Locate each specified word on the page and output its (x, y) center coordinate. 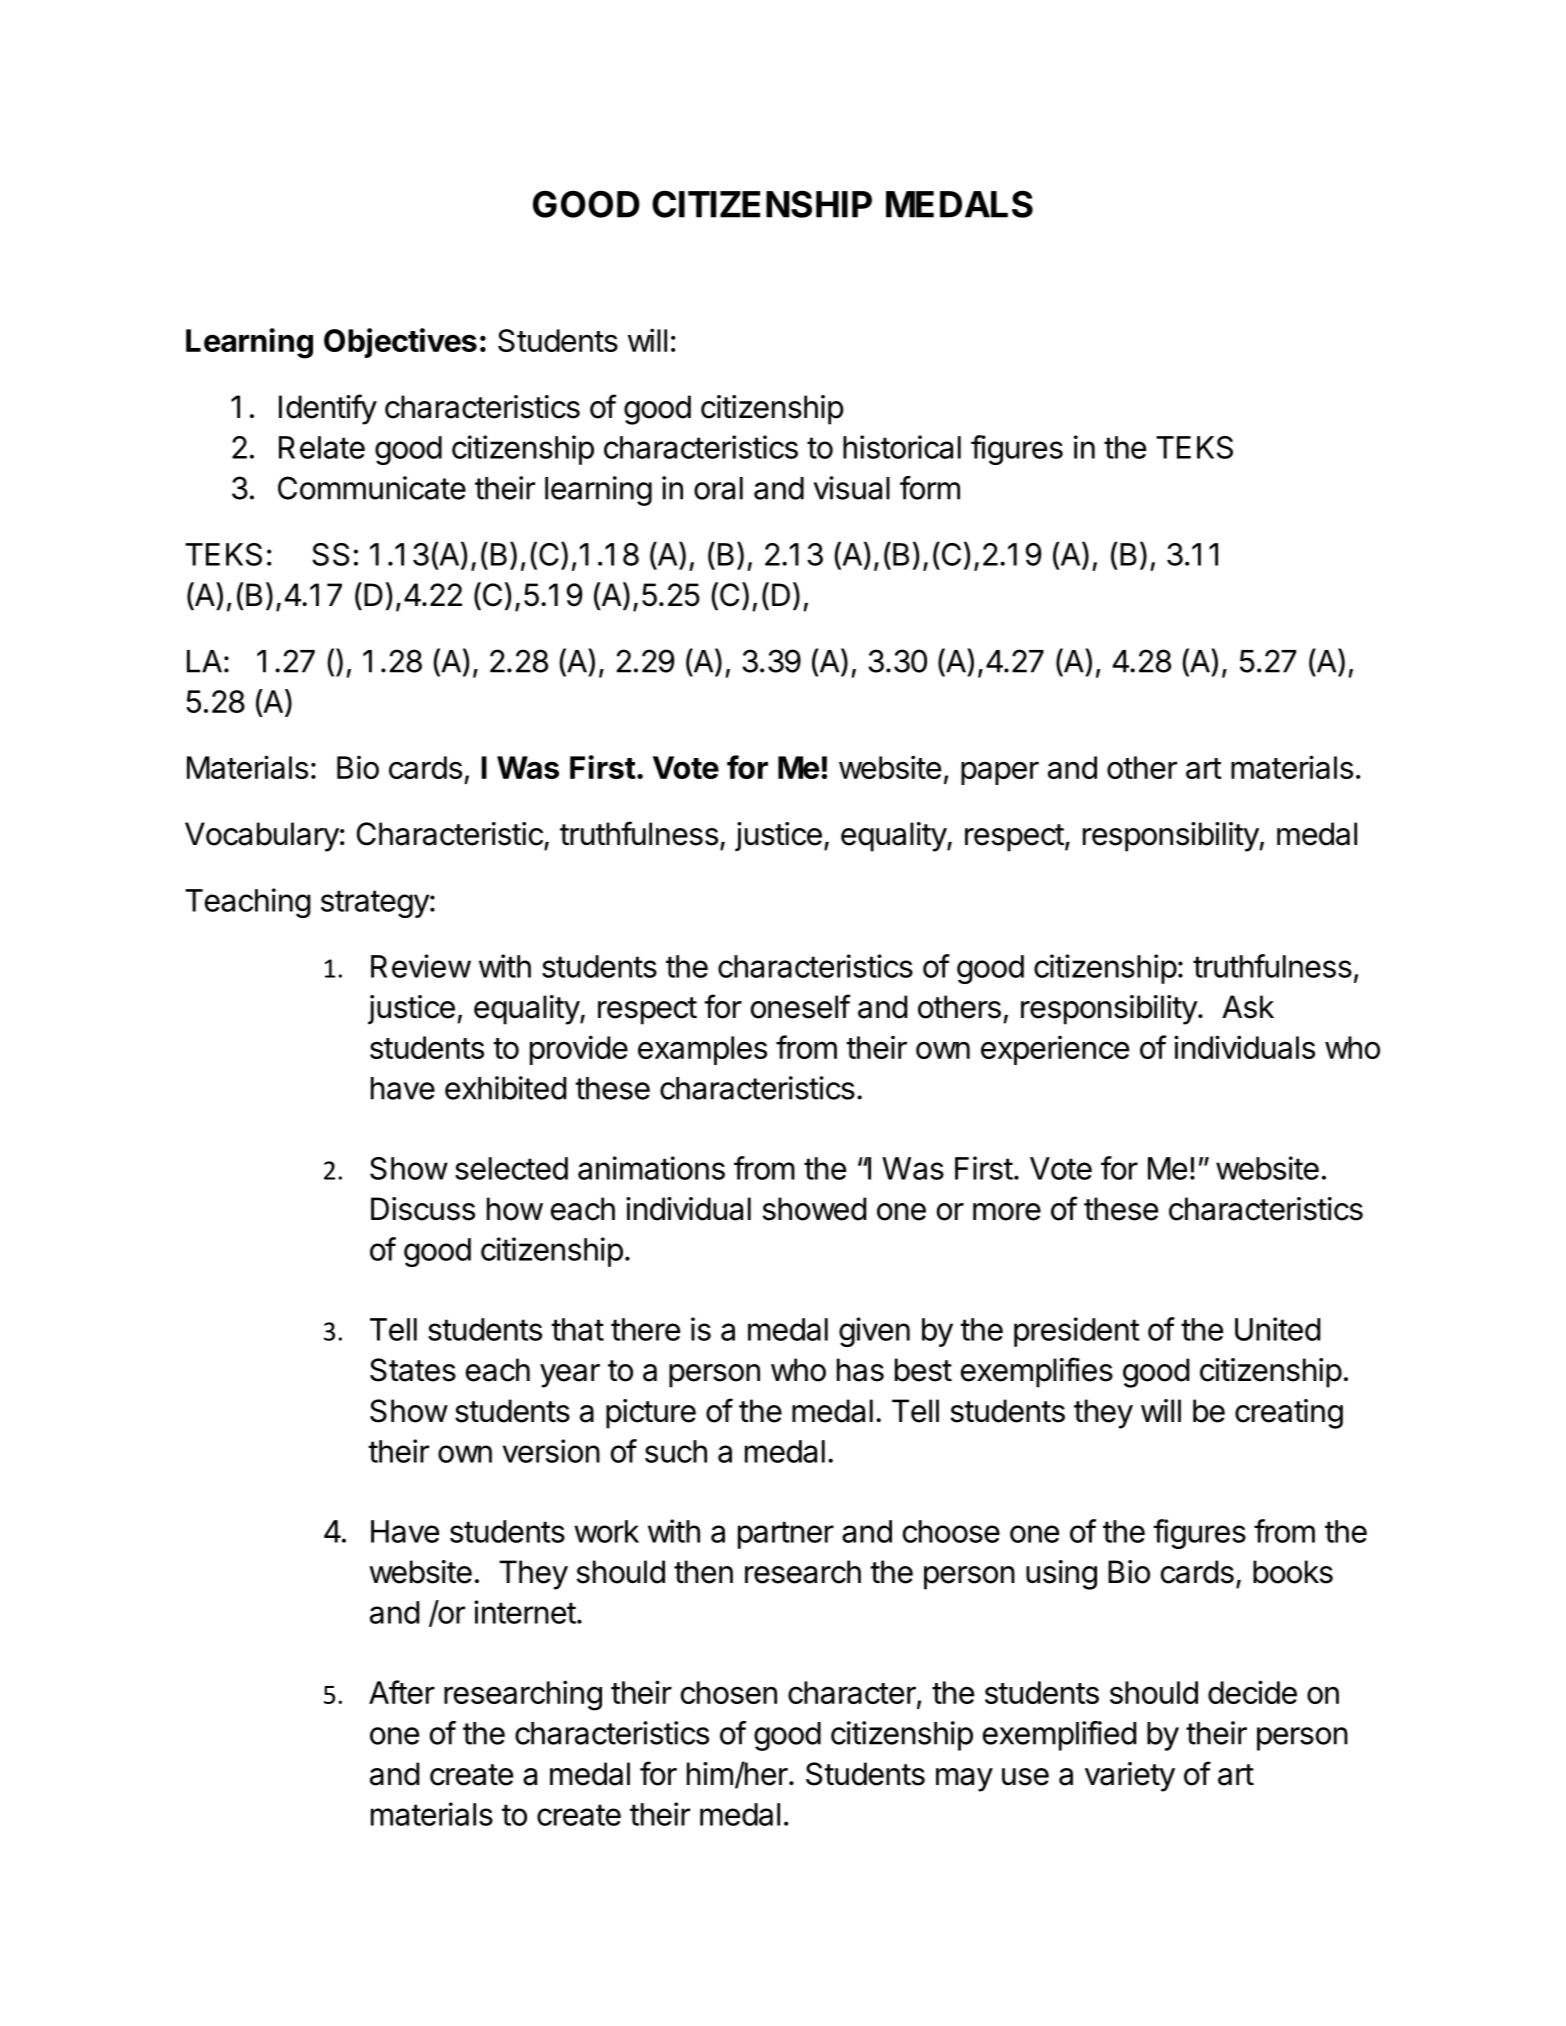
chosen (729, 1692)
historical (902, 447)
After (402, 1692)
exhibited (505, 1088)
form (930, 488)
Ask (1248, 1007)
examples (702, 1050)
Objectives (400, 343)
